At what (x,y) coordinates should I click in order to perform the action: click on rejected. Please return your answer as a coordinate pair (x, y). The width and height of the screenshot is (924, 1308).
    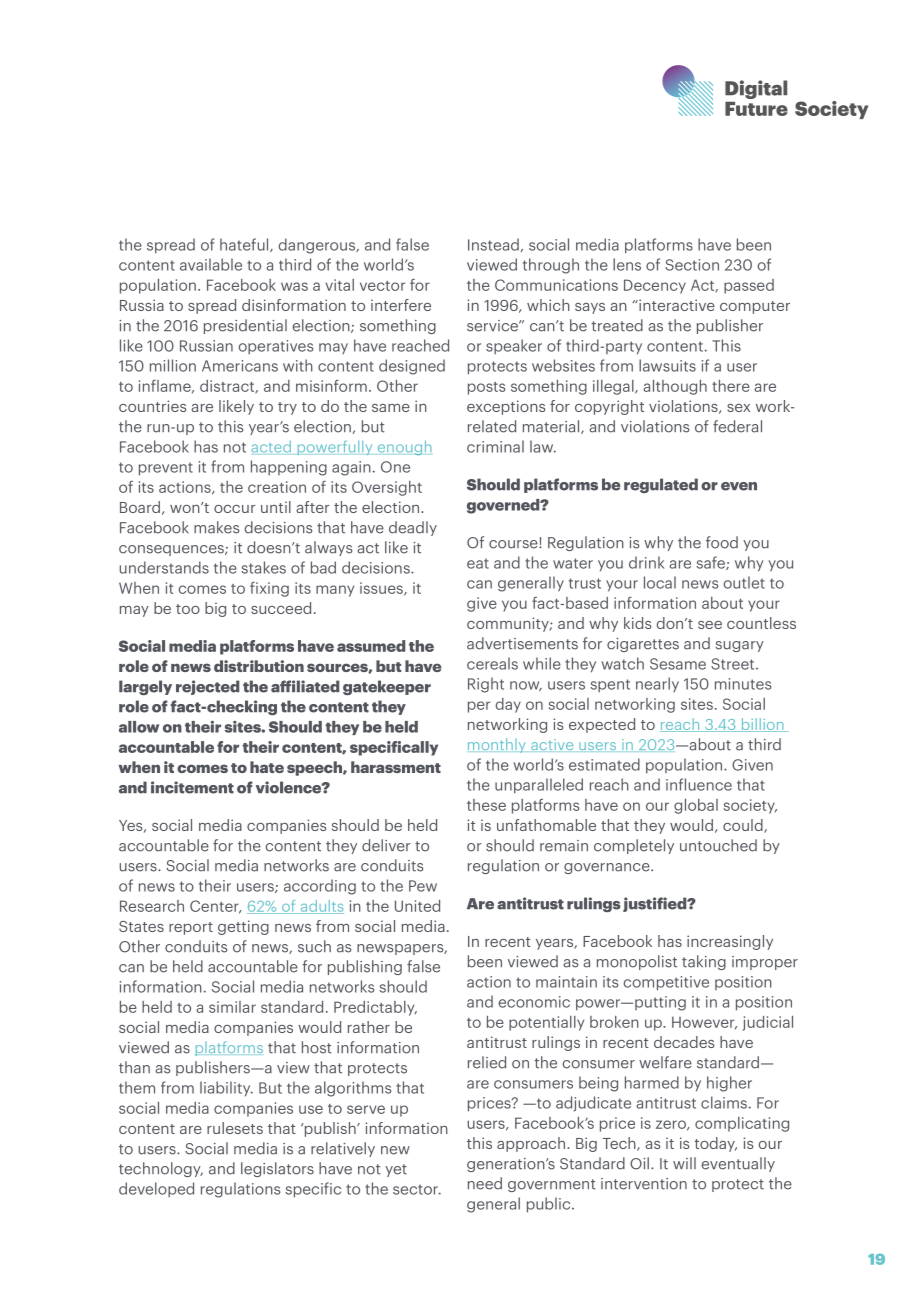
    Looking at the image, I should click on (207, 687).
